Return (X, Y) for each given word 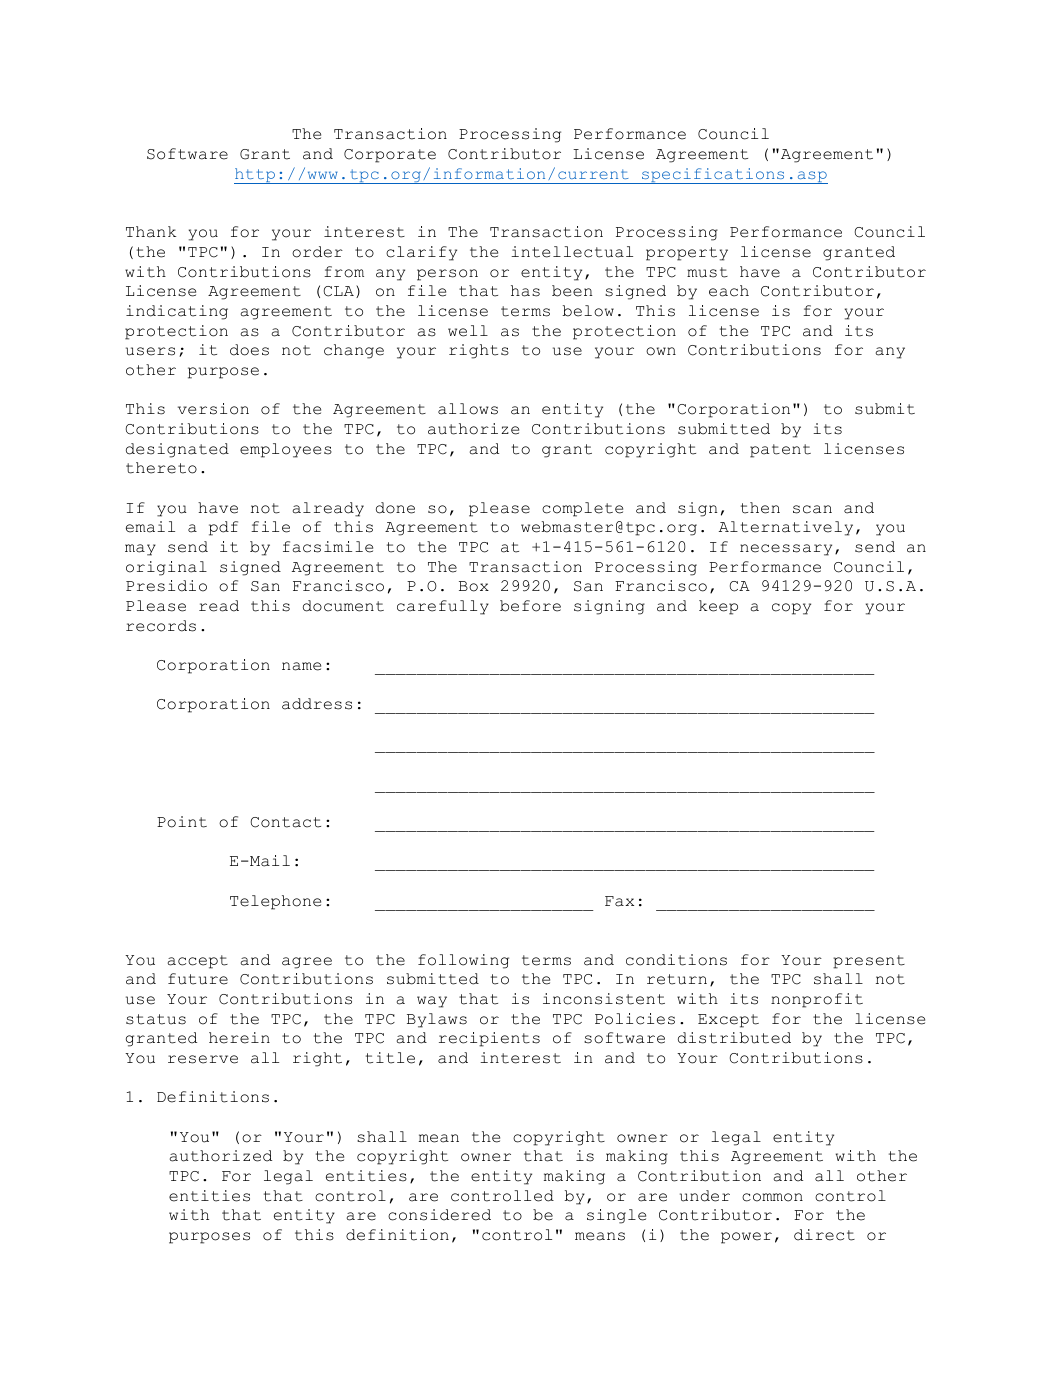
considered (439, 1215)
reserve (203, 1059)
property (687, 254)
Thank (151, 232)
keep (718, 607)
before (530, 606)
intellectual (572, 252)
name (301, 666)
